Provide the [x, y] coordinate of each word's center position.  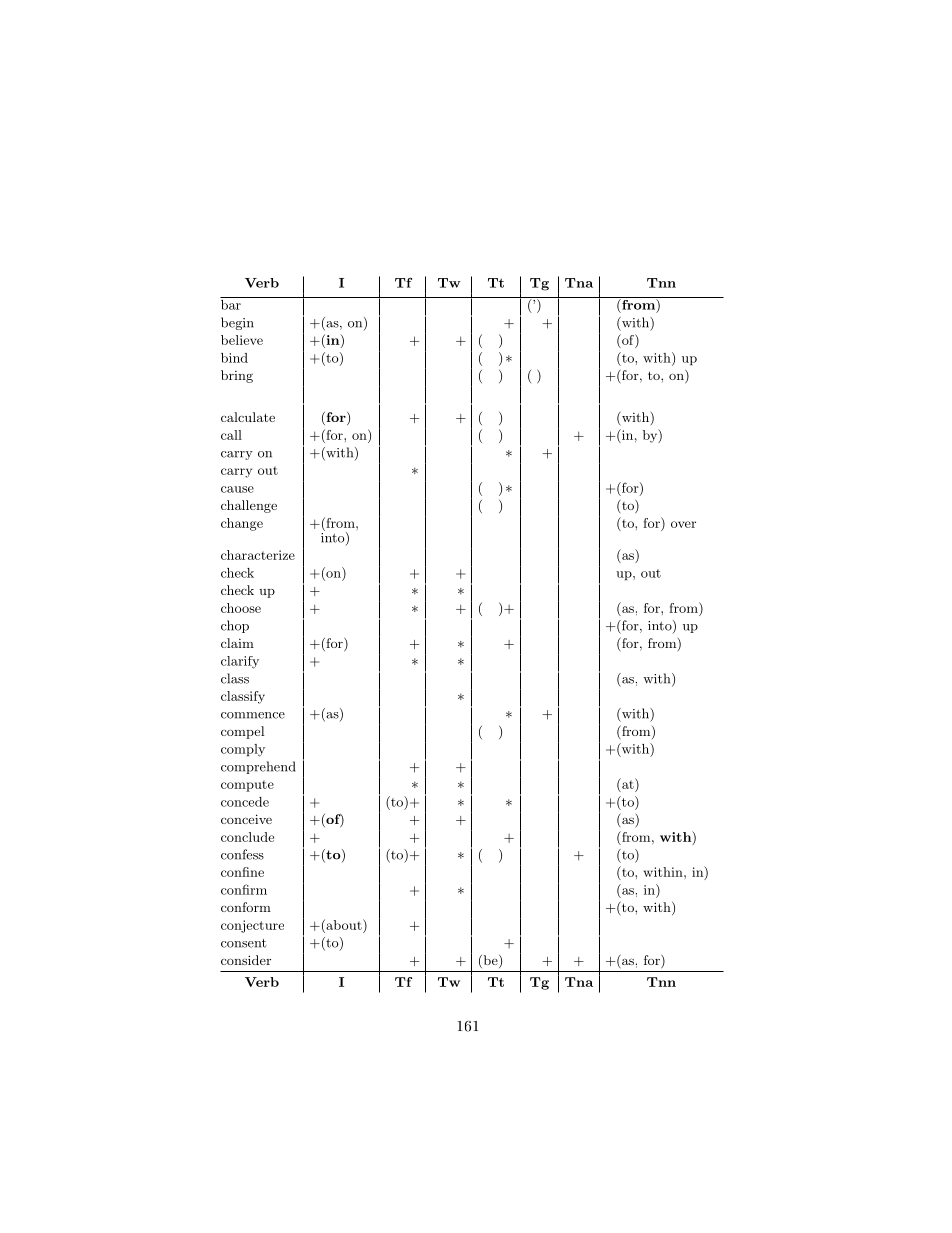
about [344, 924]
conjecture [252, 926]
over [683, 524]
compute [247, 786]
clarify [240, 662]
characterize [258, 555]
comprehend [258, 767]
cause [237, 489]
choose [241, 608]
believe [242, 340]
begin [237, 323]
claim [237, 643]
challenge [249, 506]
